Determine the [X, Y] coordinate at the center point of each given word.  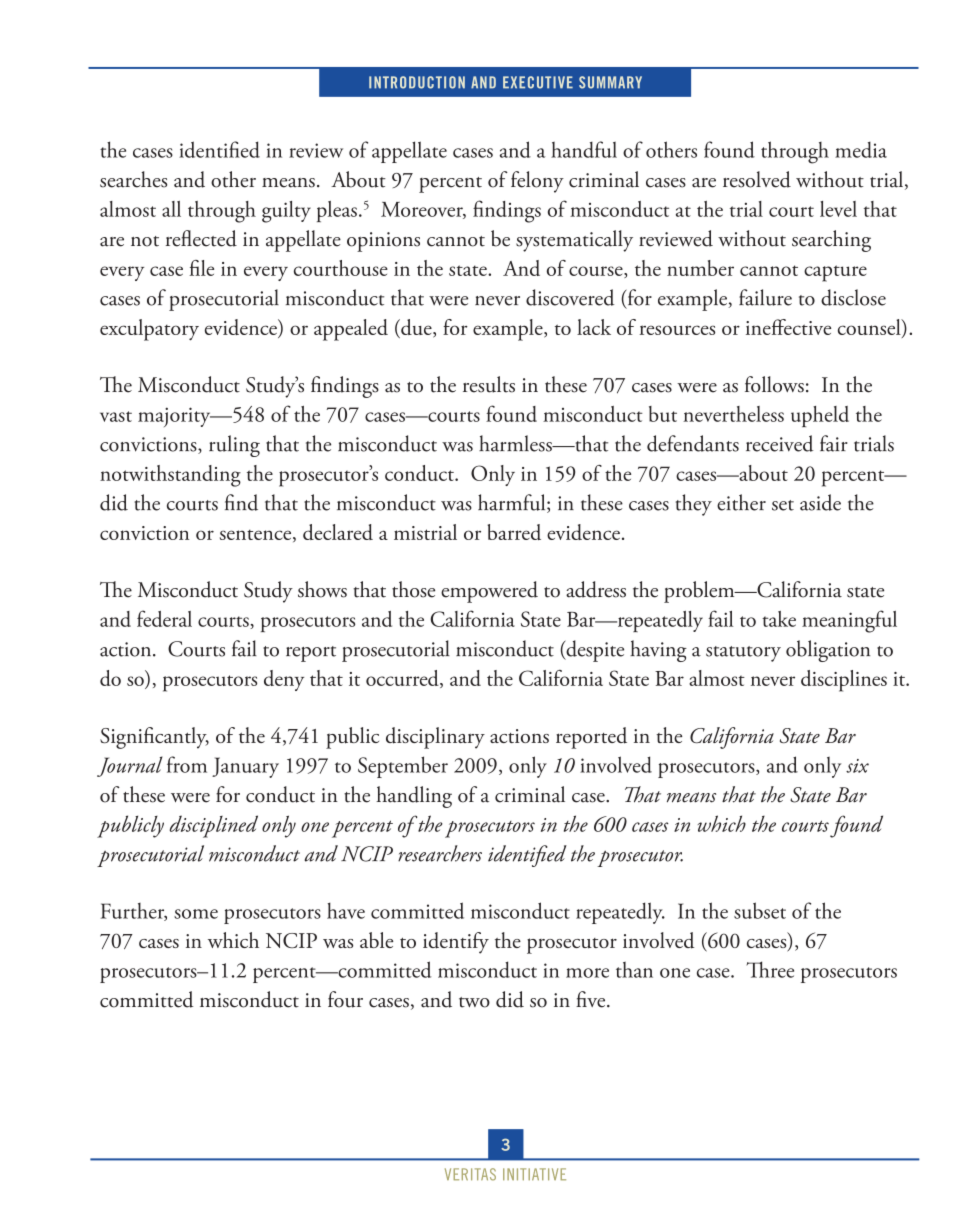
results [489, 384]
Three [770, 969]
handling [414, 797]
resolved [757, 179]
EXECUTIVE [538, 82]
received [779, 443]
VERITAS [470, 1174]
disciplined [214, 826]
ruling [234, 446]
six [857, 766]
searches [133, 179]
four [345, 999]
